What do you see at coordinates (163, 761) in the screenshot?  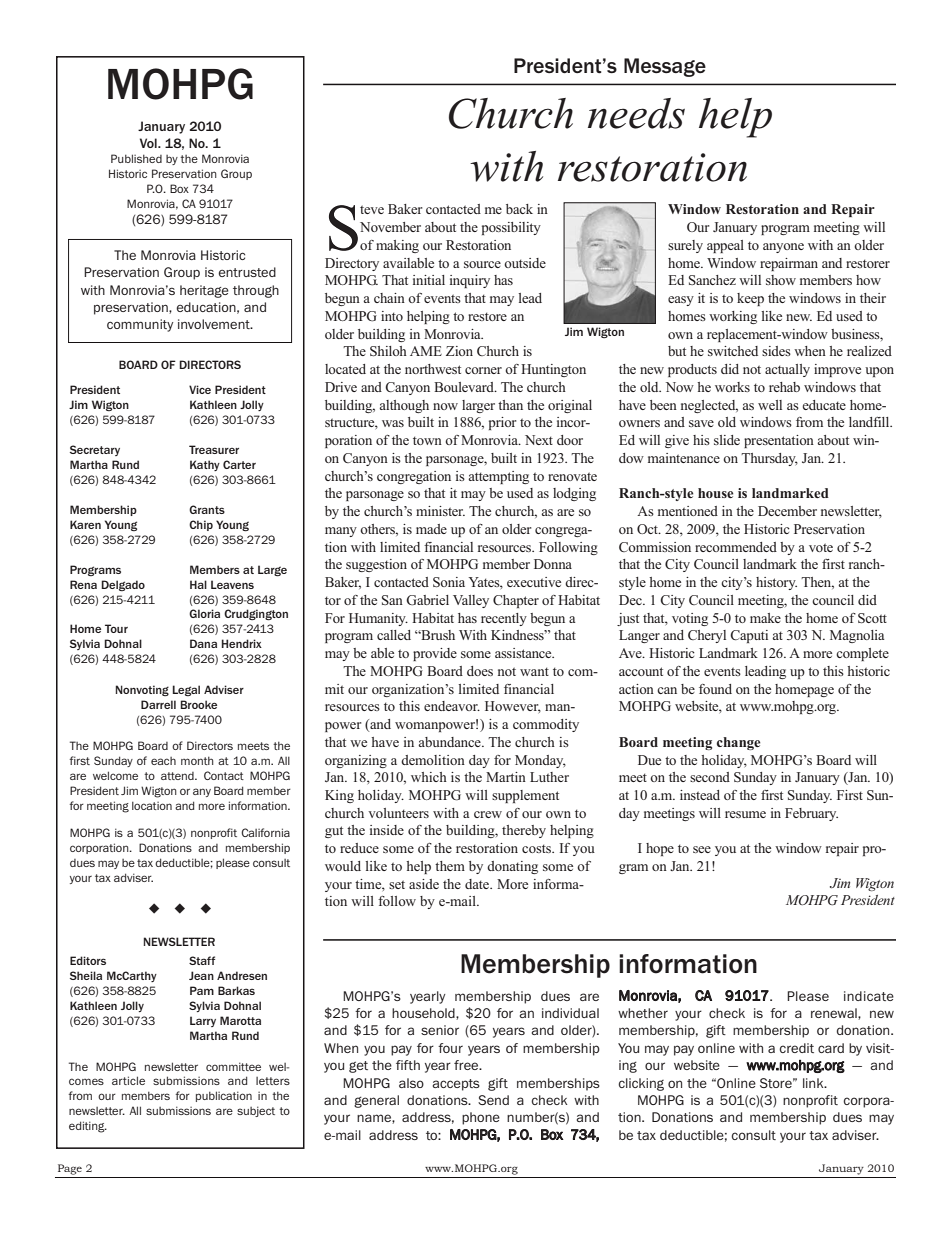 I see `each` at bounding box center [163, 761].
